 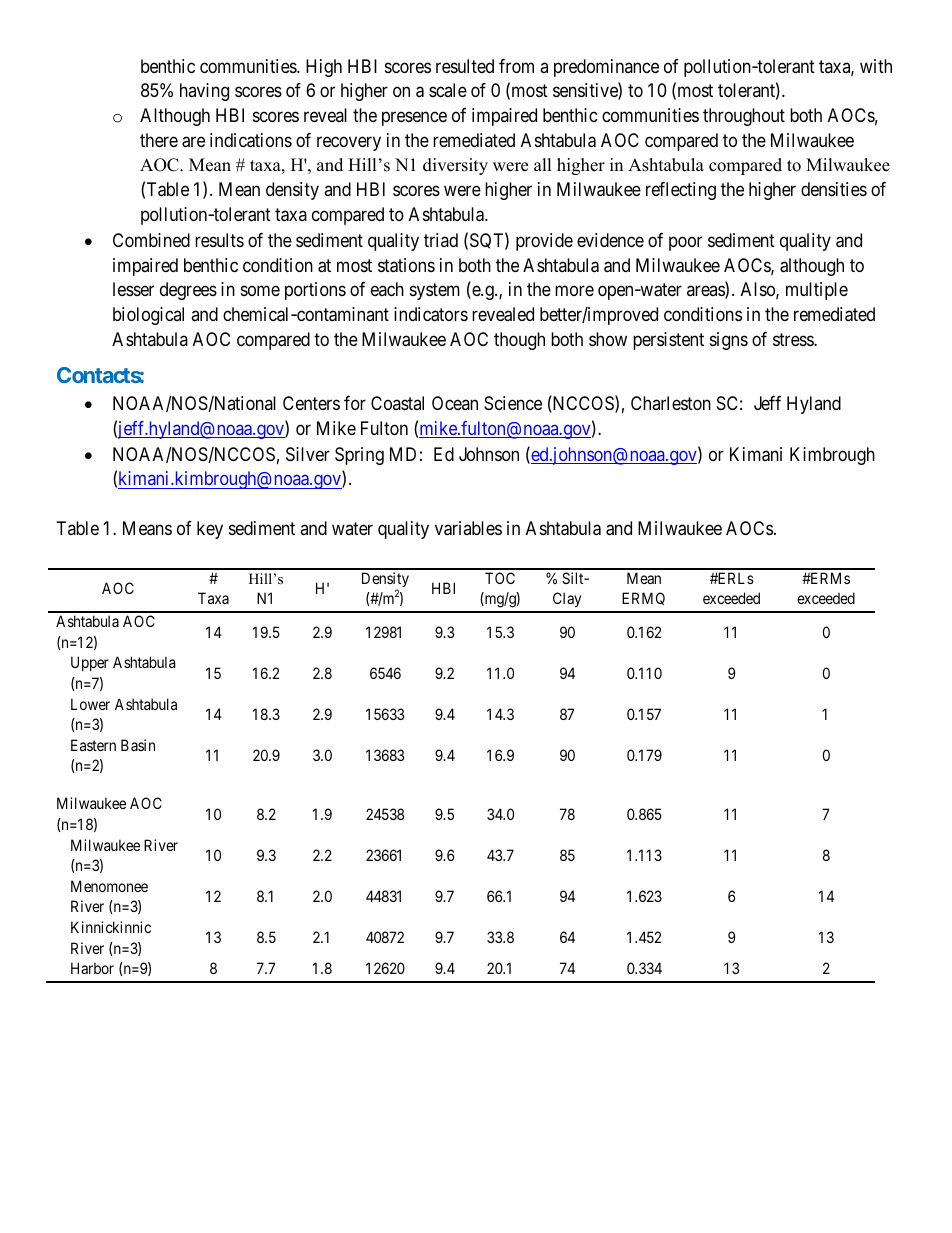 What do you see at coordinates (210, 530) in the image?
I see `key` at bounding box center [210, 530].
